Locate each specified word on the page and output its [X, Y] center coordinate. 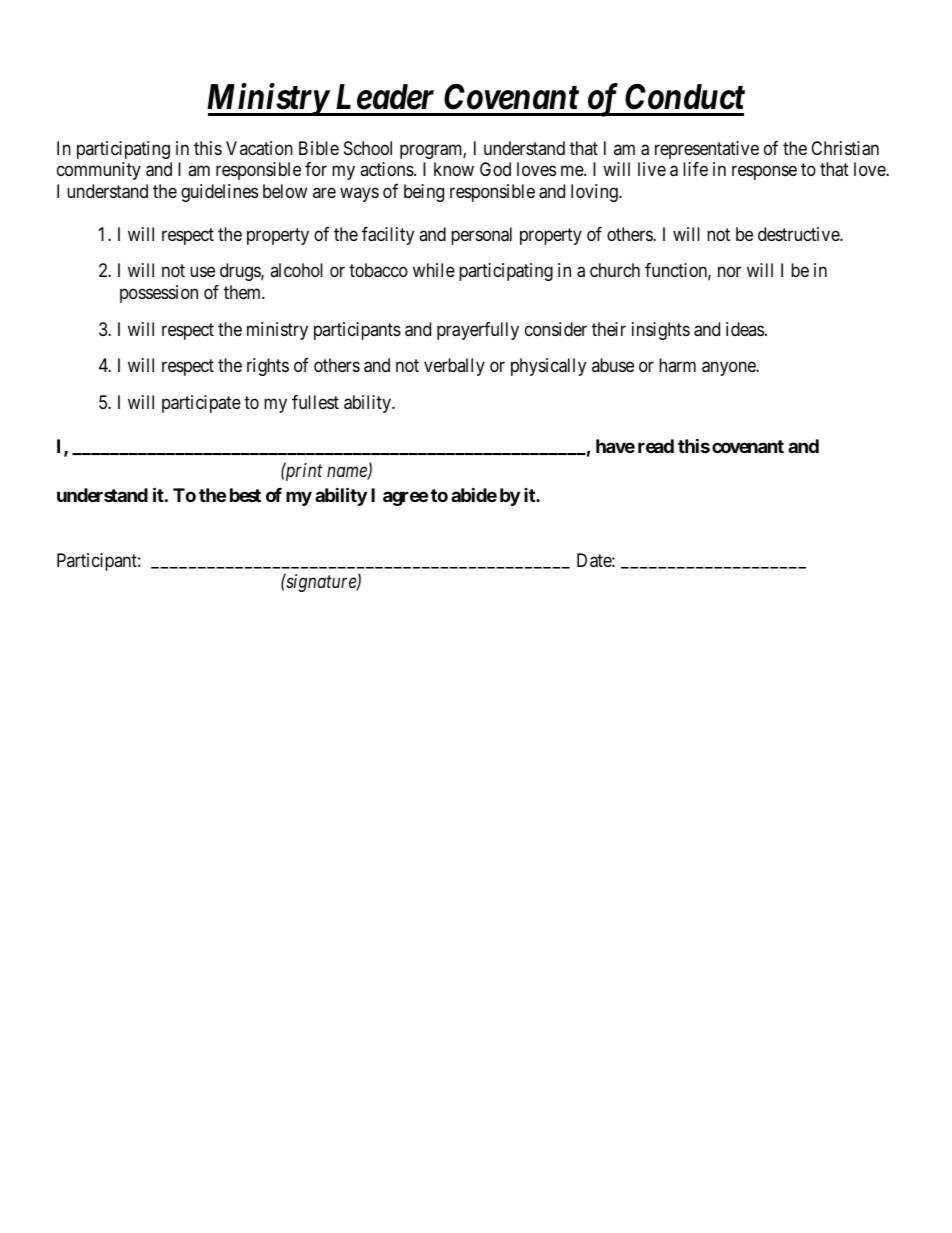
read [656, 446]
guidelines [219, 193]
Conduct [685, 97]
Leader [385, 97]
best [245, 495]
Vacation [259, 148]
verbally [454, 367]
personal [481, 236]
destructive [799, 234]
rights [268, 367]
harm [677, 365]
